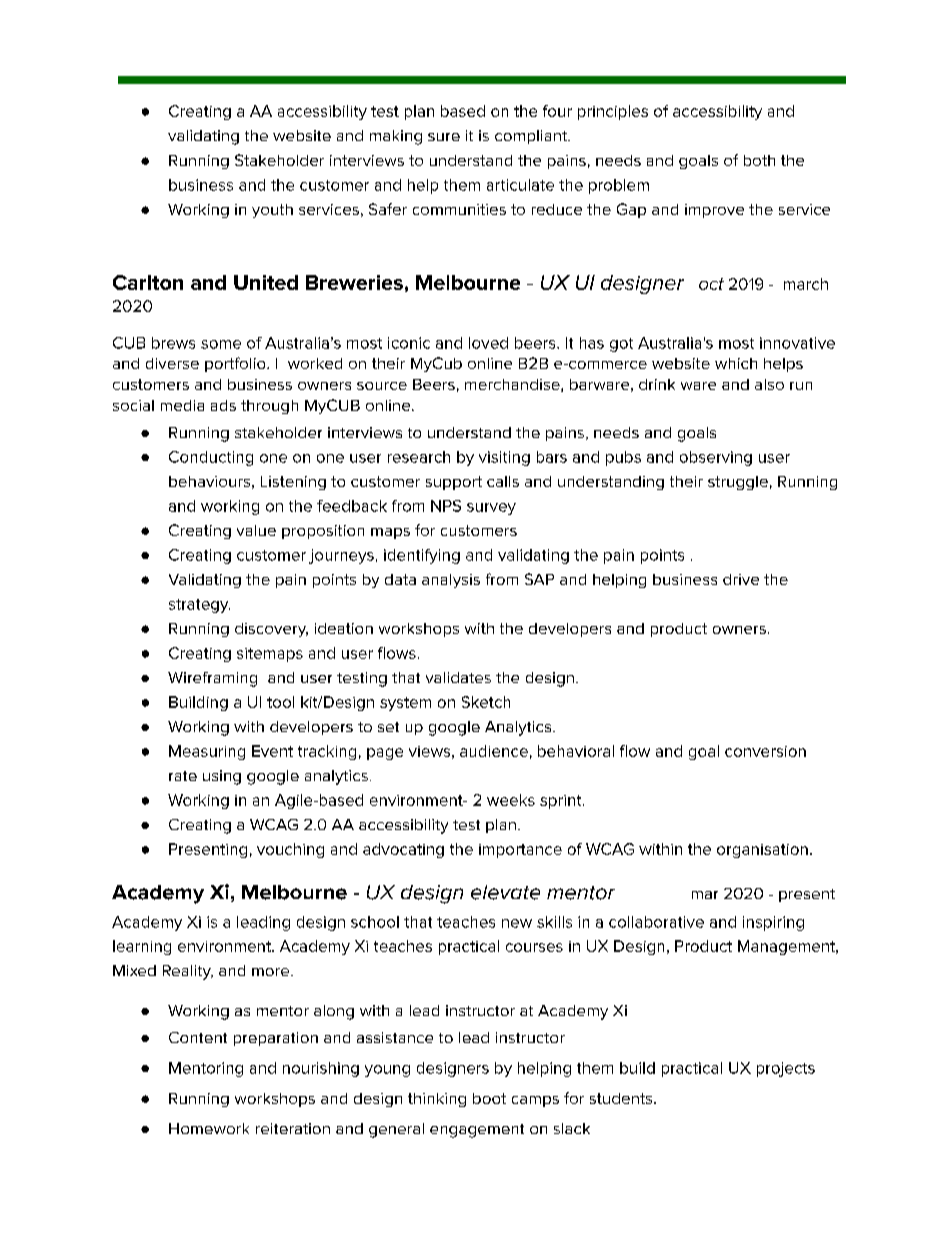  I want to click on youth, so click(272, 211).
